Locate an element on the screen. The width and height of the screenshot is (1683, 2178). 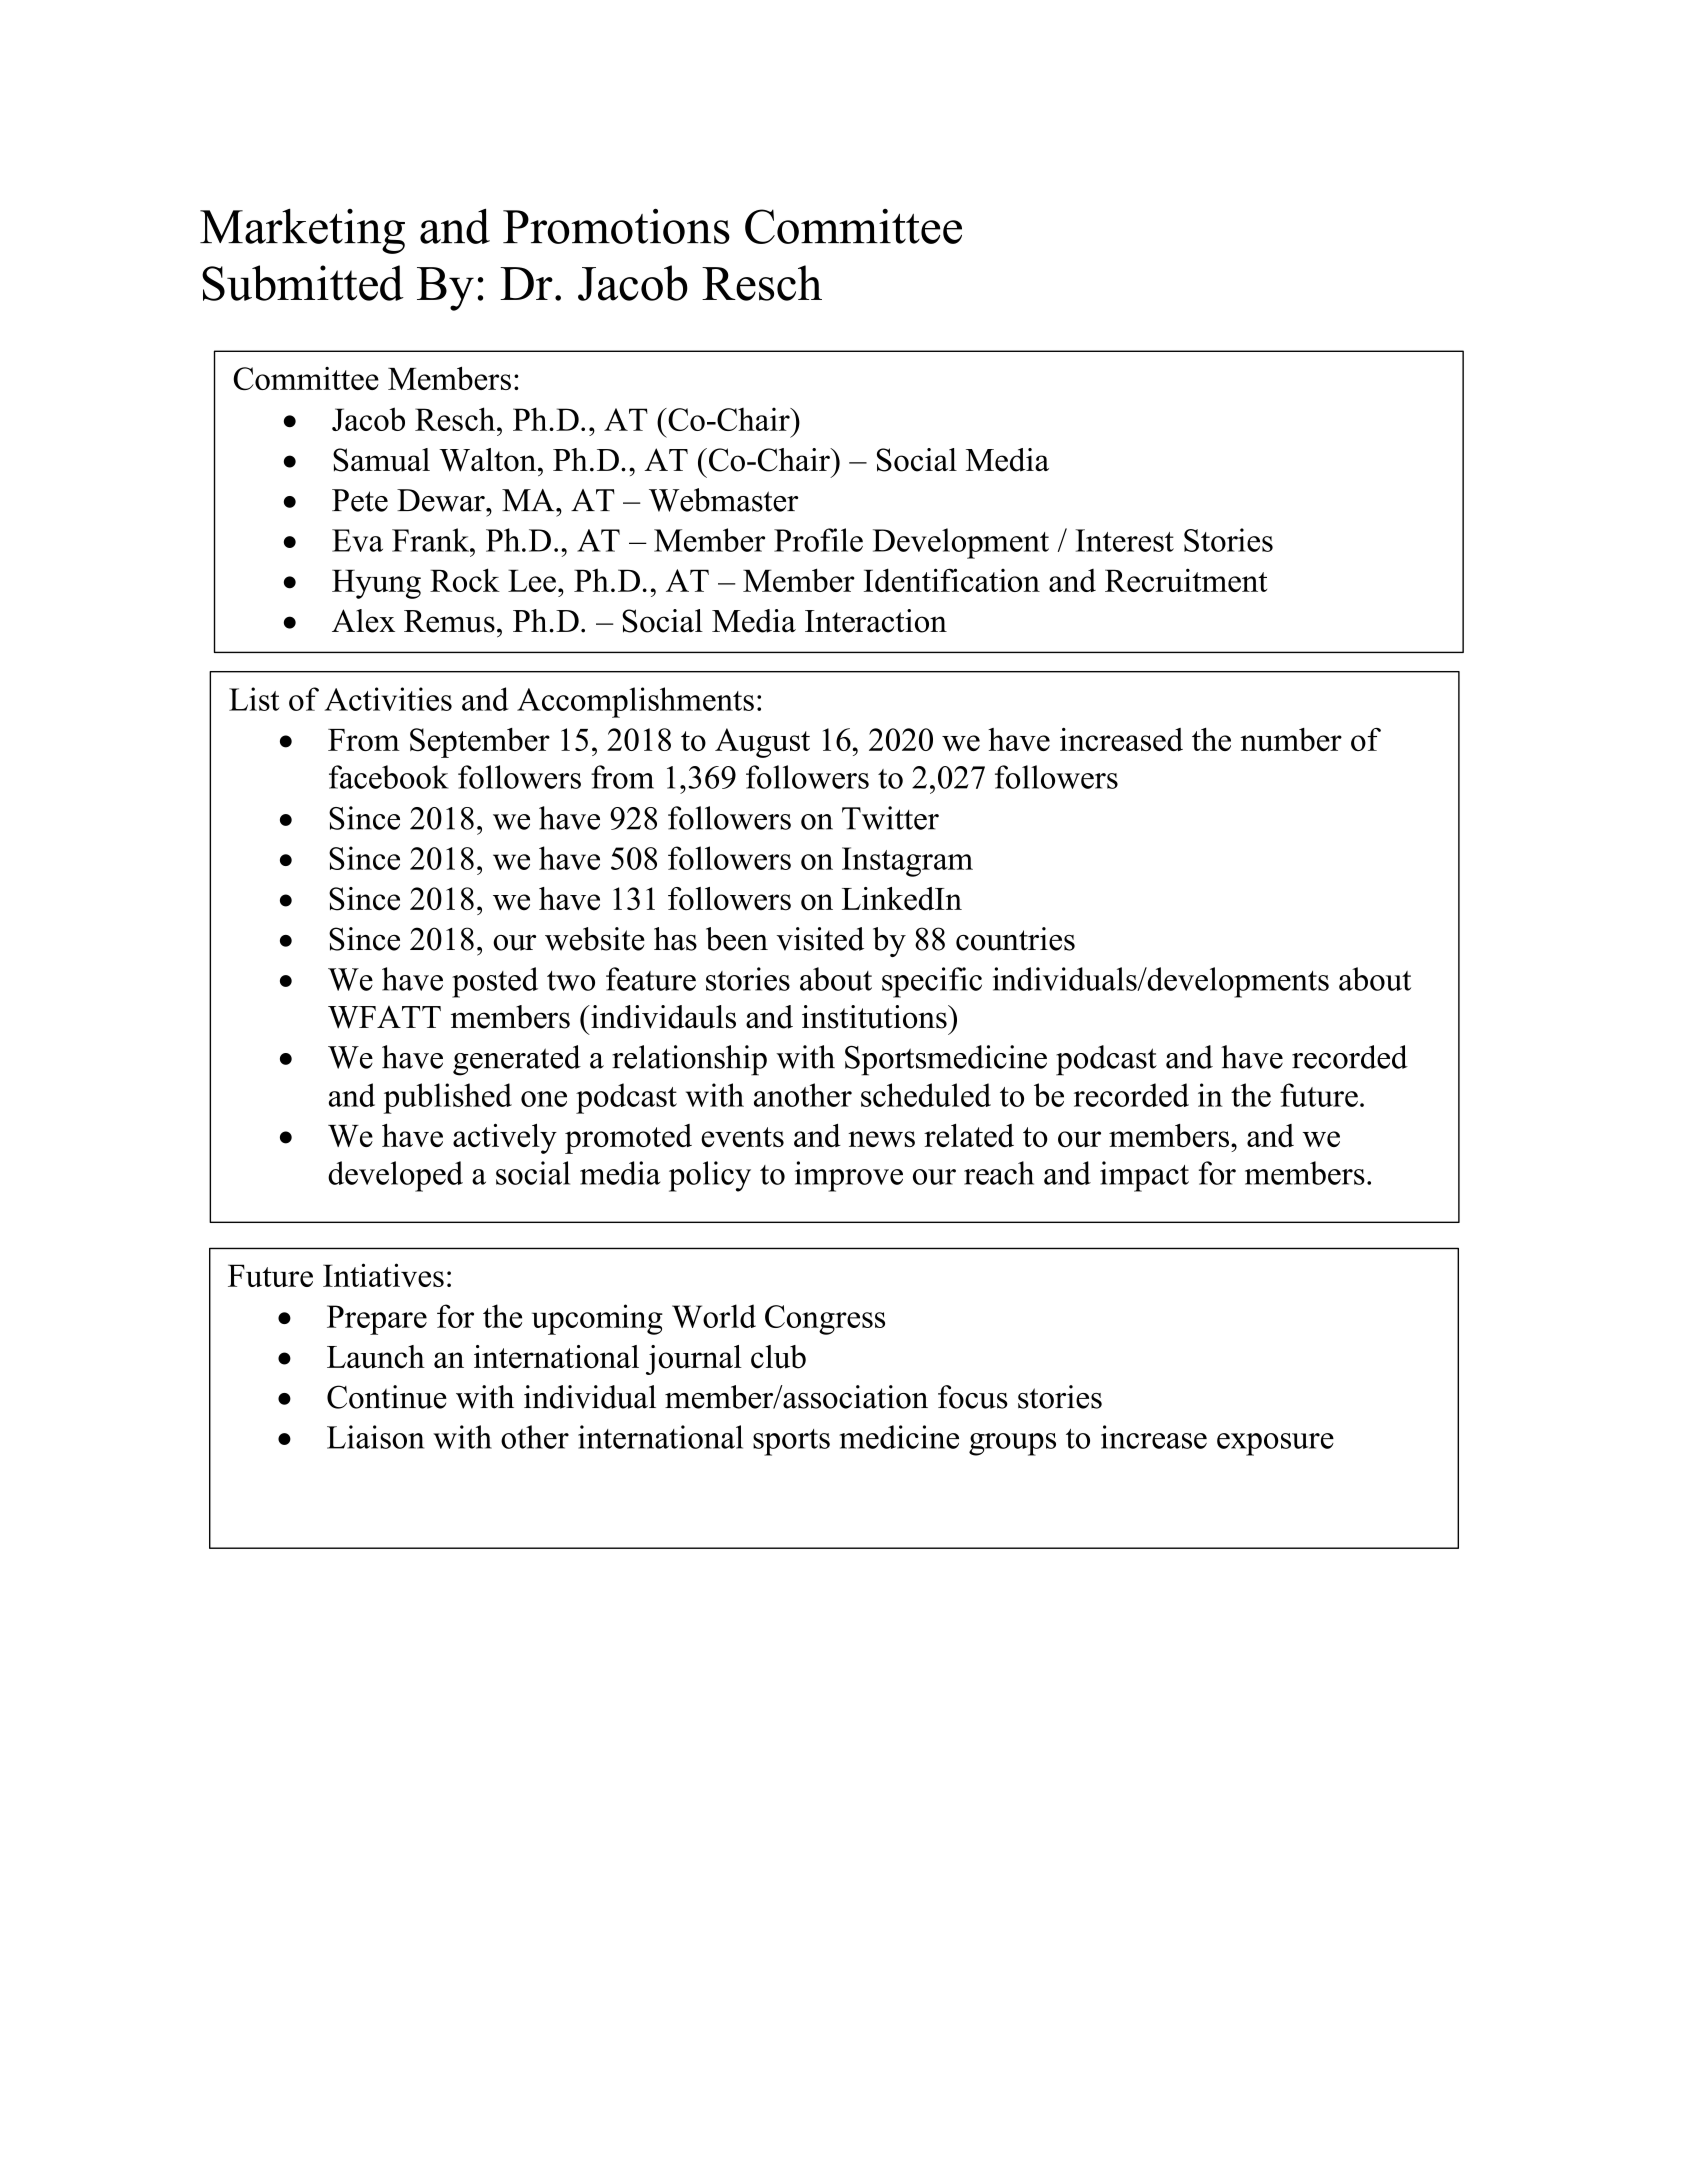
Profile is located at coordinates (818, 540).
